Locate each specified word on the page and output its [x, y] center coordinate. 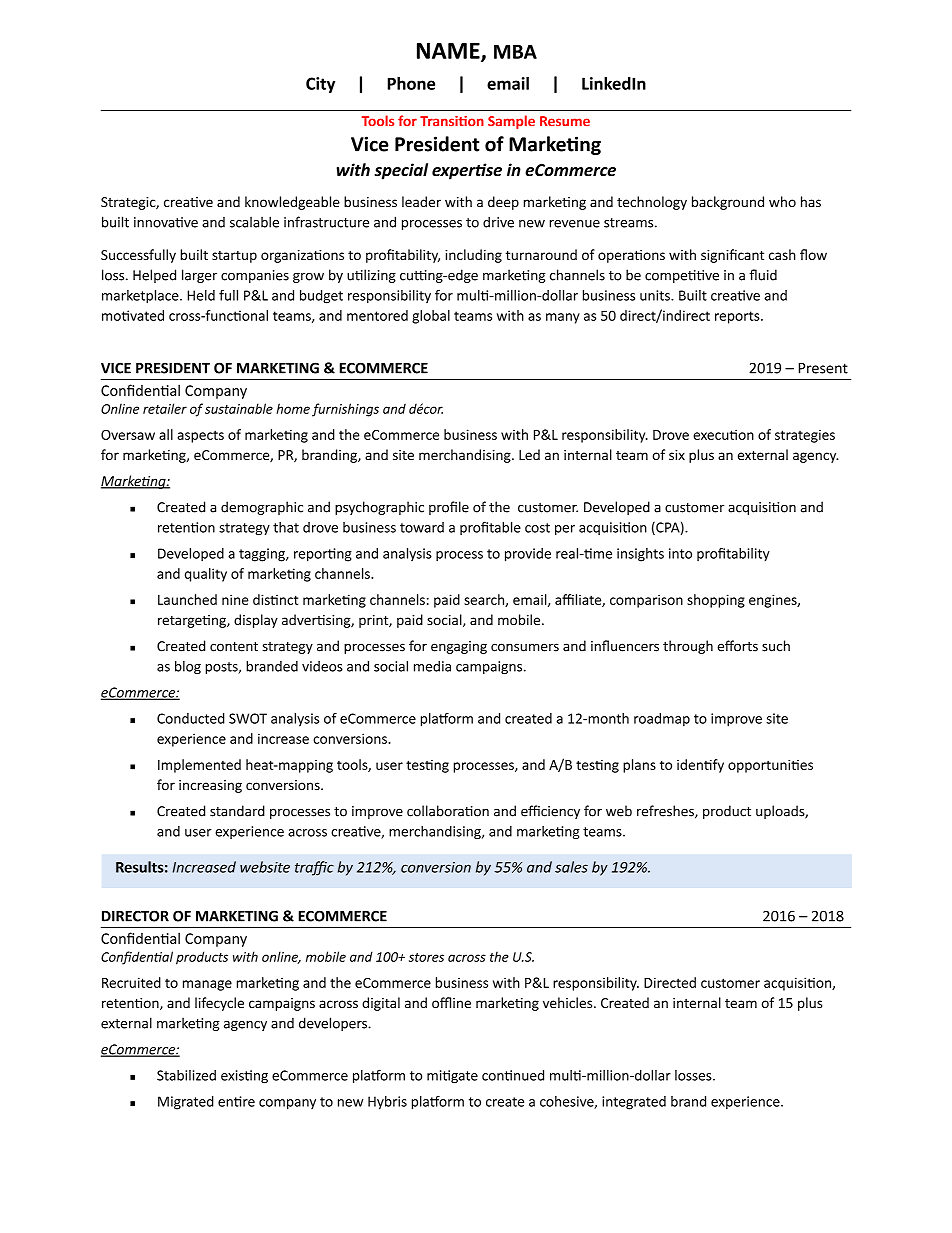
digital [381, 1004]
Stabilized [186, 1075]
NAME [449, 52]
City [320, 85]
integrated [634, 1103]
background [728, 203]
